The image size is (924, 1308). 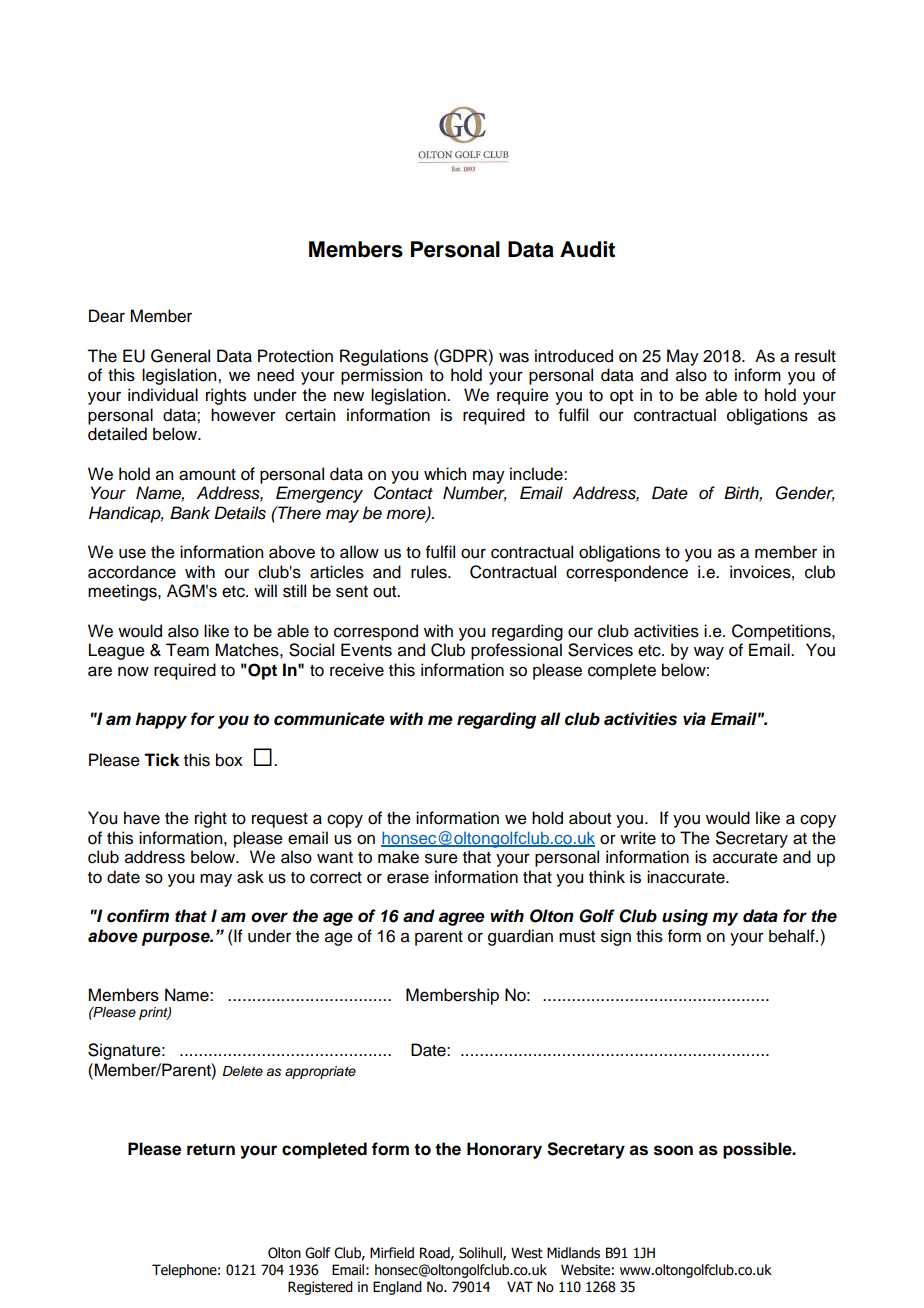 What do you see at coordinates (815, 356) in the screenshot?
I see `result` at bounding box center [815, 356].
